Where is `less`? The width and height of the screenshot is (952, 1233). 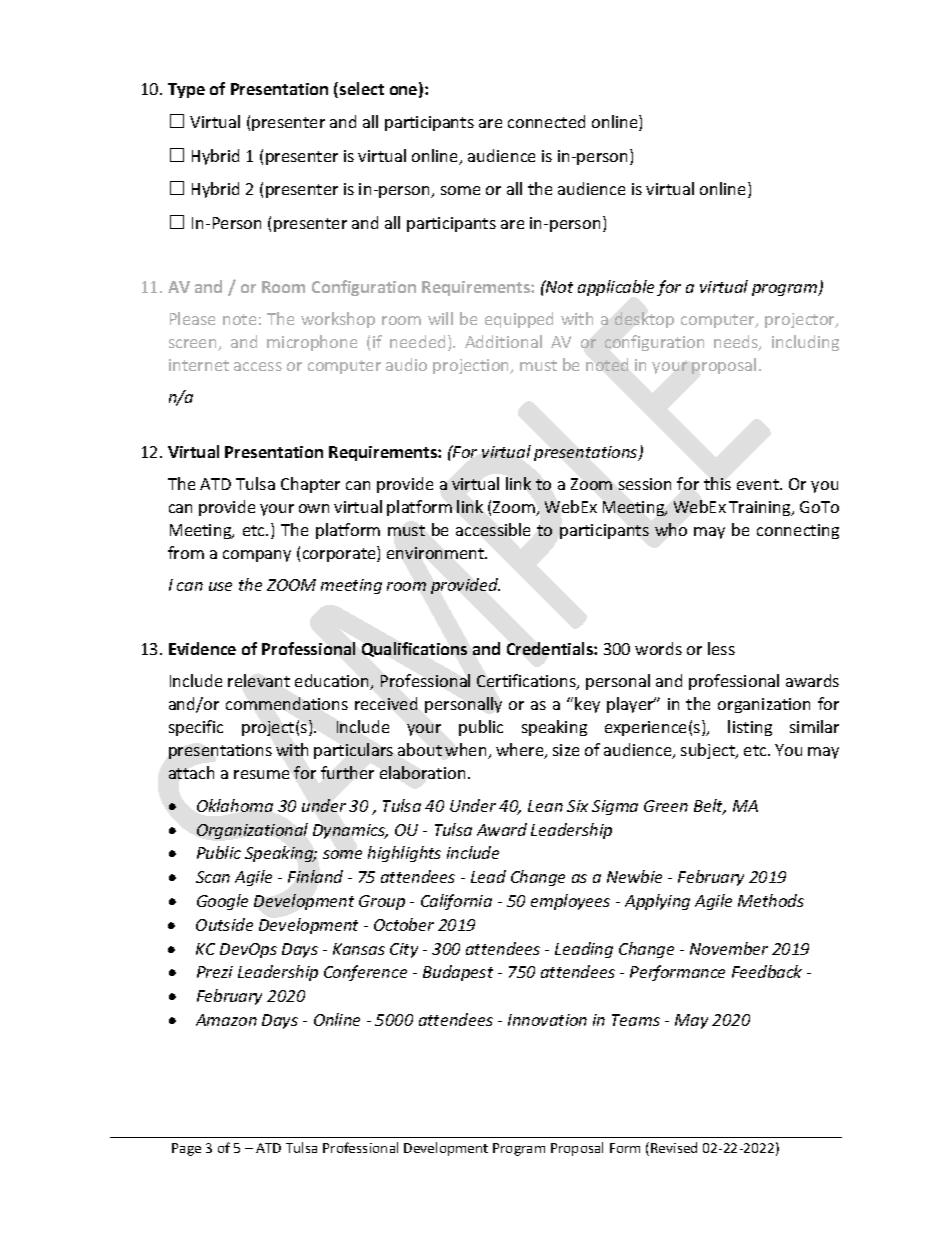
less is located at coordinates (721, 648).
